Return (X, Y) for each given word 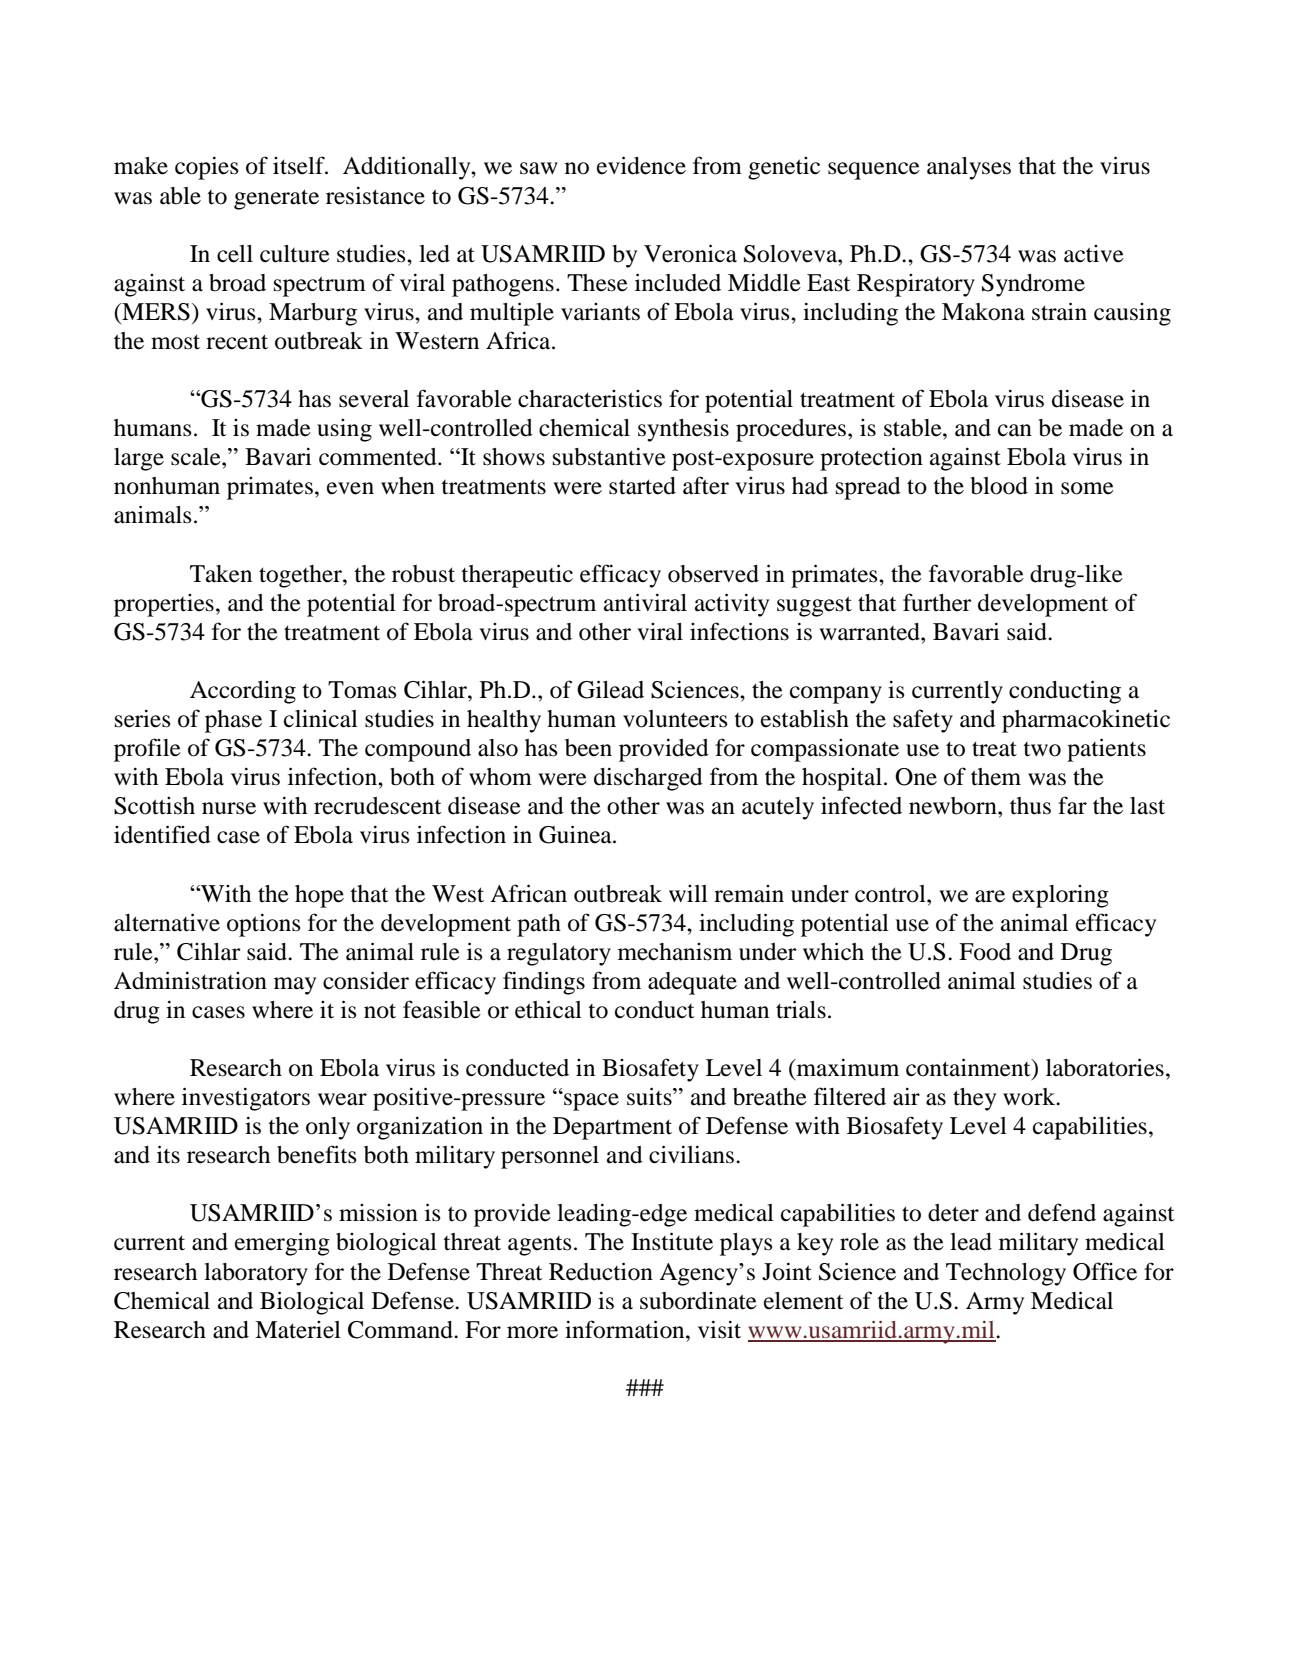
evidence (641, 165)
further (937, 602)
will (688, 893)
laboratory (256, 1274)
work (1030, 1097)
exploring (1060, 896)
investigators (246, 1099)
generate (276, 199)
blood (999, 486)
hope (319, 896)
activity (732, 605)
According (243, 692)
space (590, 1101)
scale (197, 457)
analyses (969, 168)
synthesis (683, 430)
